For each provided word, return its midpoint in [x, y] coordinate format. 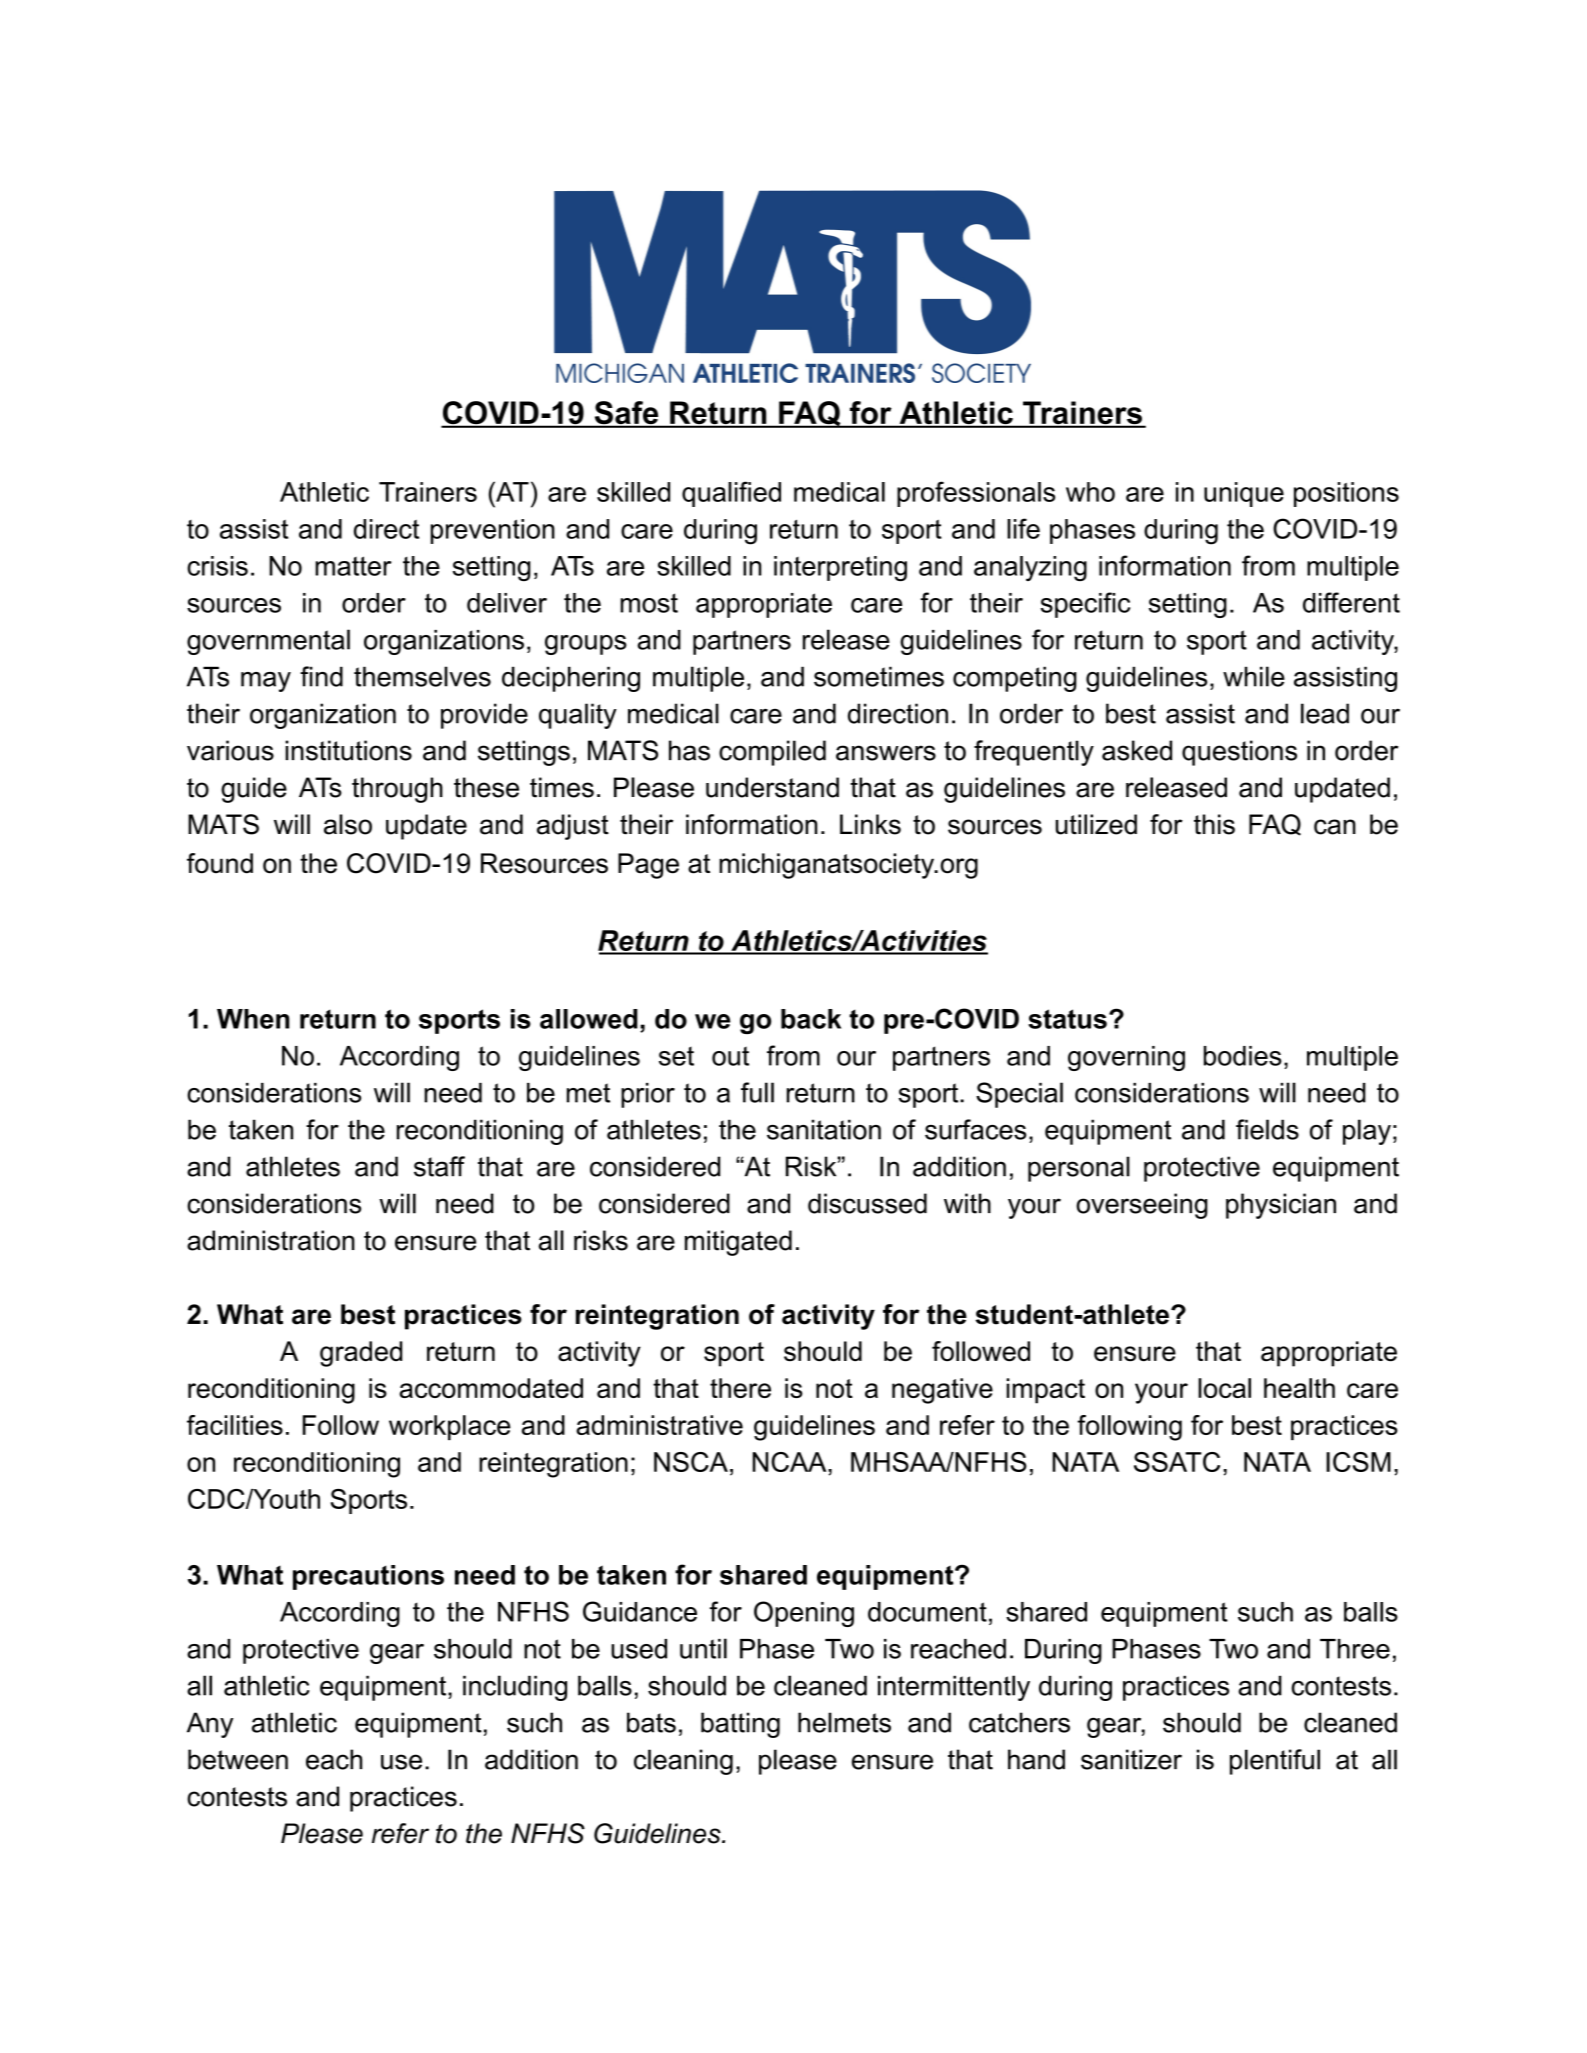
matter [353, 566]
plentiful [1275, 1762]
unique [1244, 494]
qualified [731, 494]
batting [740, 1725]
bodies [1243, 1056]
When [253, 1019]
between [238, 1759]
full [757, 1092]
